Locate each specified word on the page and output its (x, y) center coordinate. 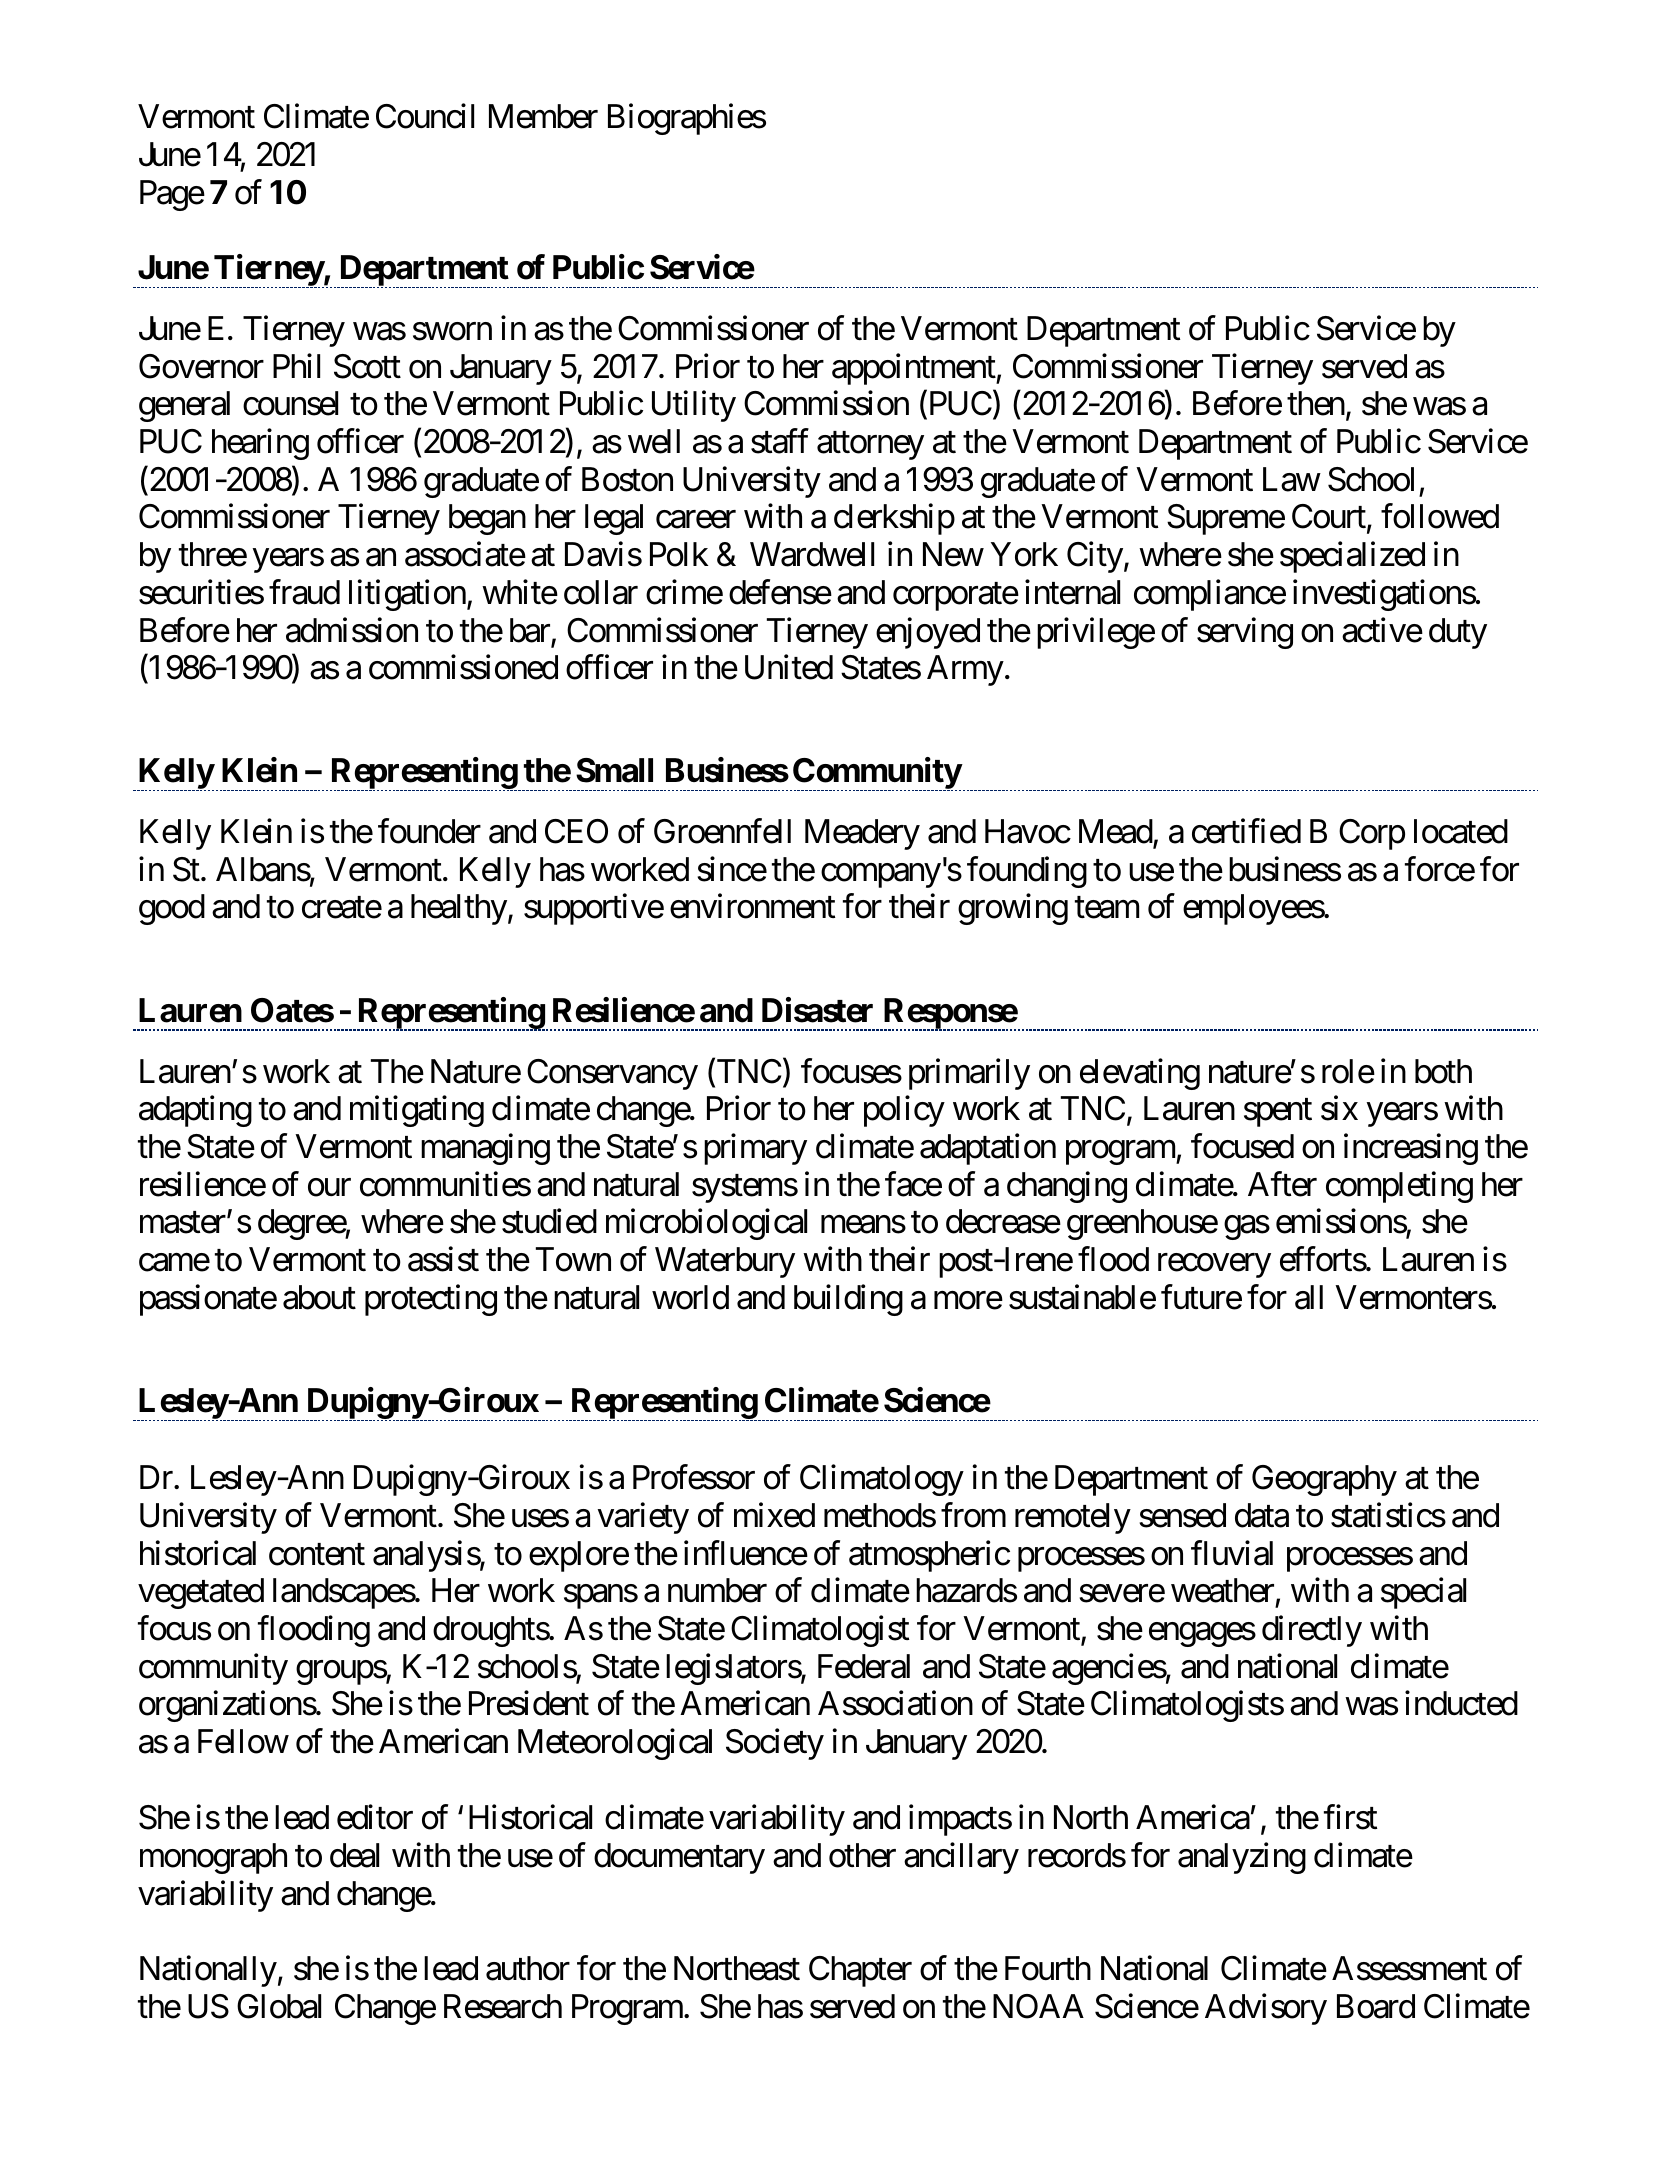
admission (352, 630)
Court (1329, 516)
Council (425, 116)
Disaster (817, 1010)
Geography (1324, 1480)
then (1316, 403)
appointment (914, 369)
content (317, 1555)
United (789, 667)
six (1339, 1108)
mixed (774, 1515)
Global (279, 2006)
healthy (459, 909)
